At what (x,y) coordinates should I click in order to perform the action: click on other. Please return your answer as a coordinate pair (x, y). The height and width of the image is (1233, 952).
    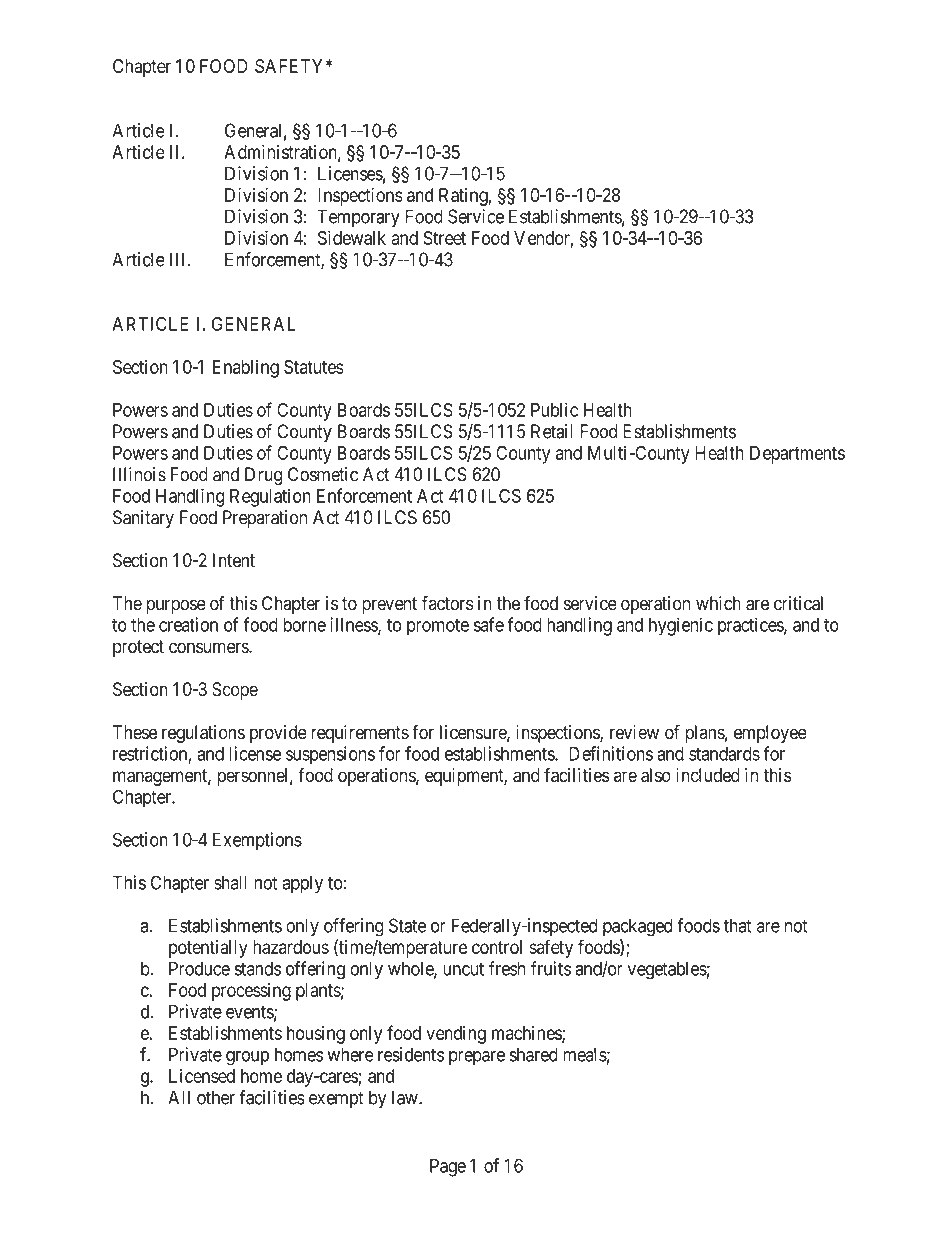
    Looking at the image, I should click on (216, 1097).
